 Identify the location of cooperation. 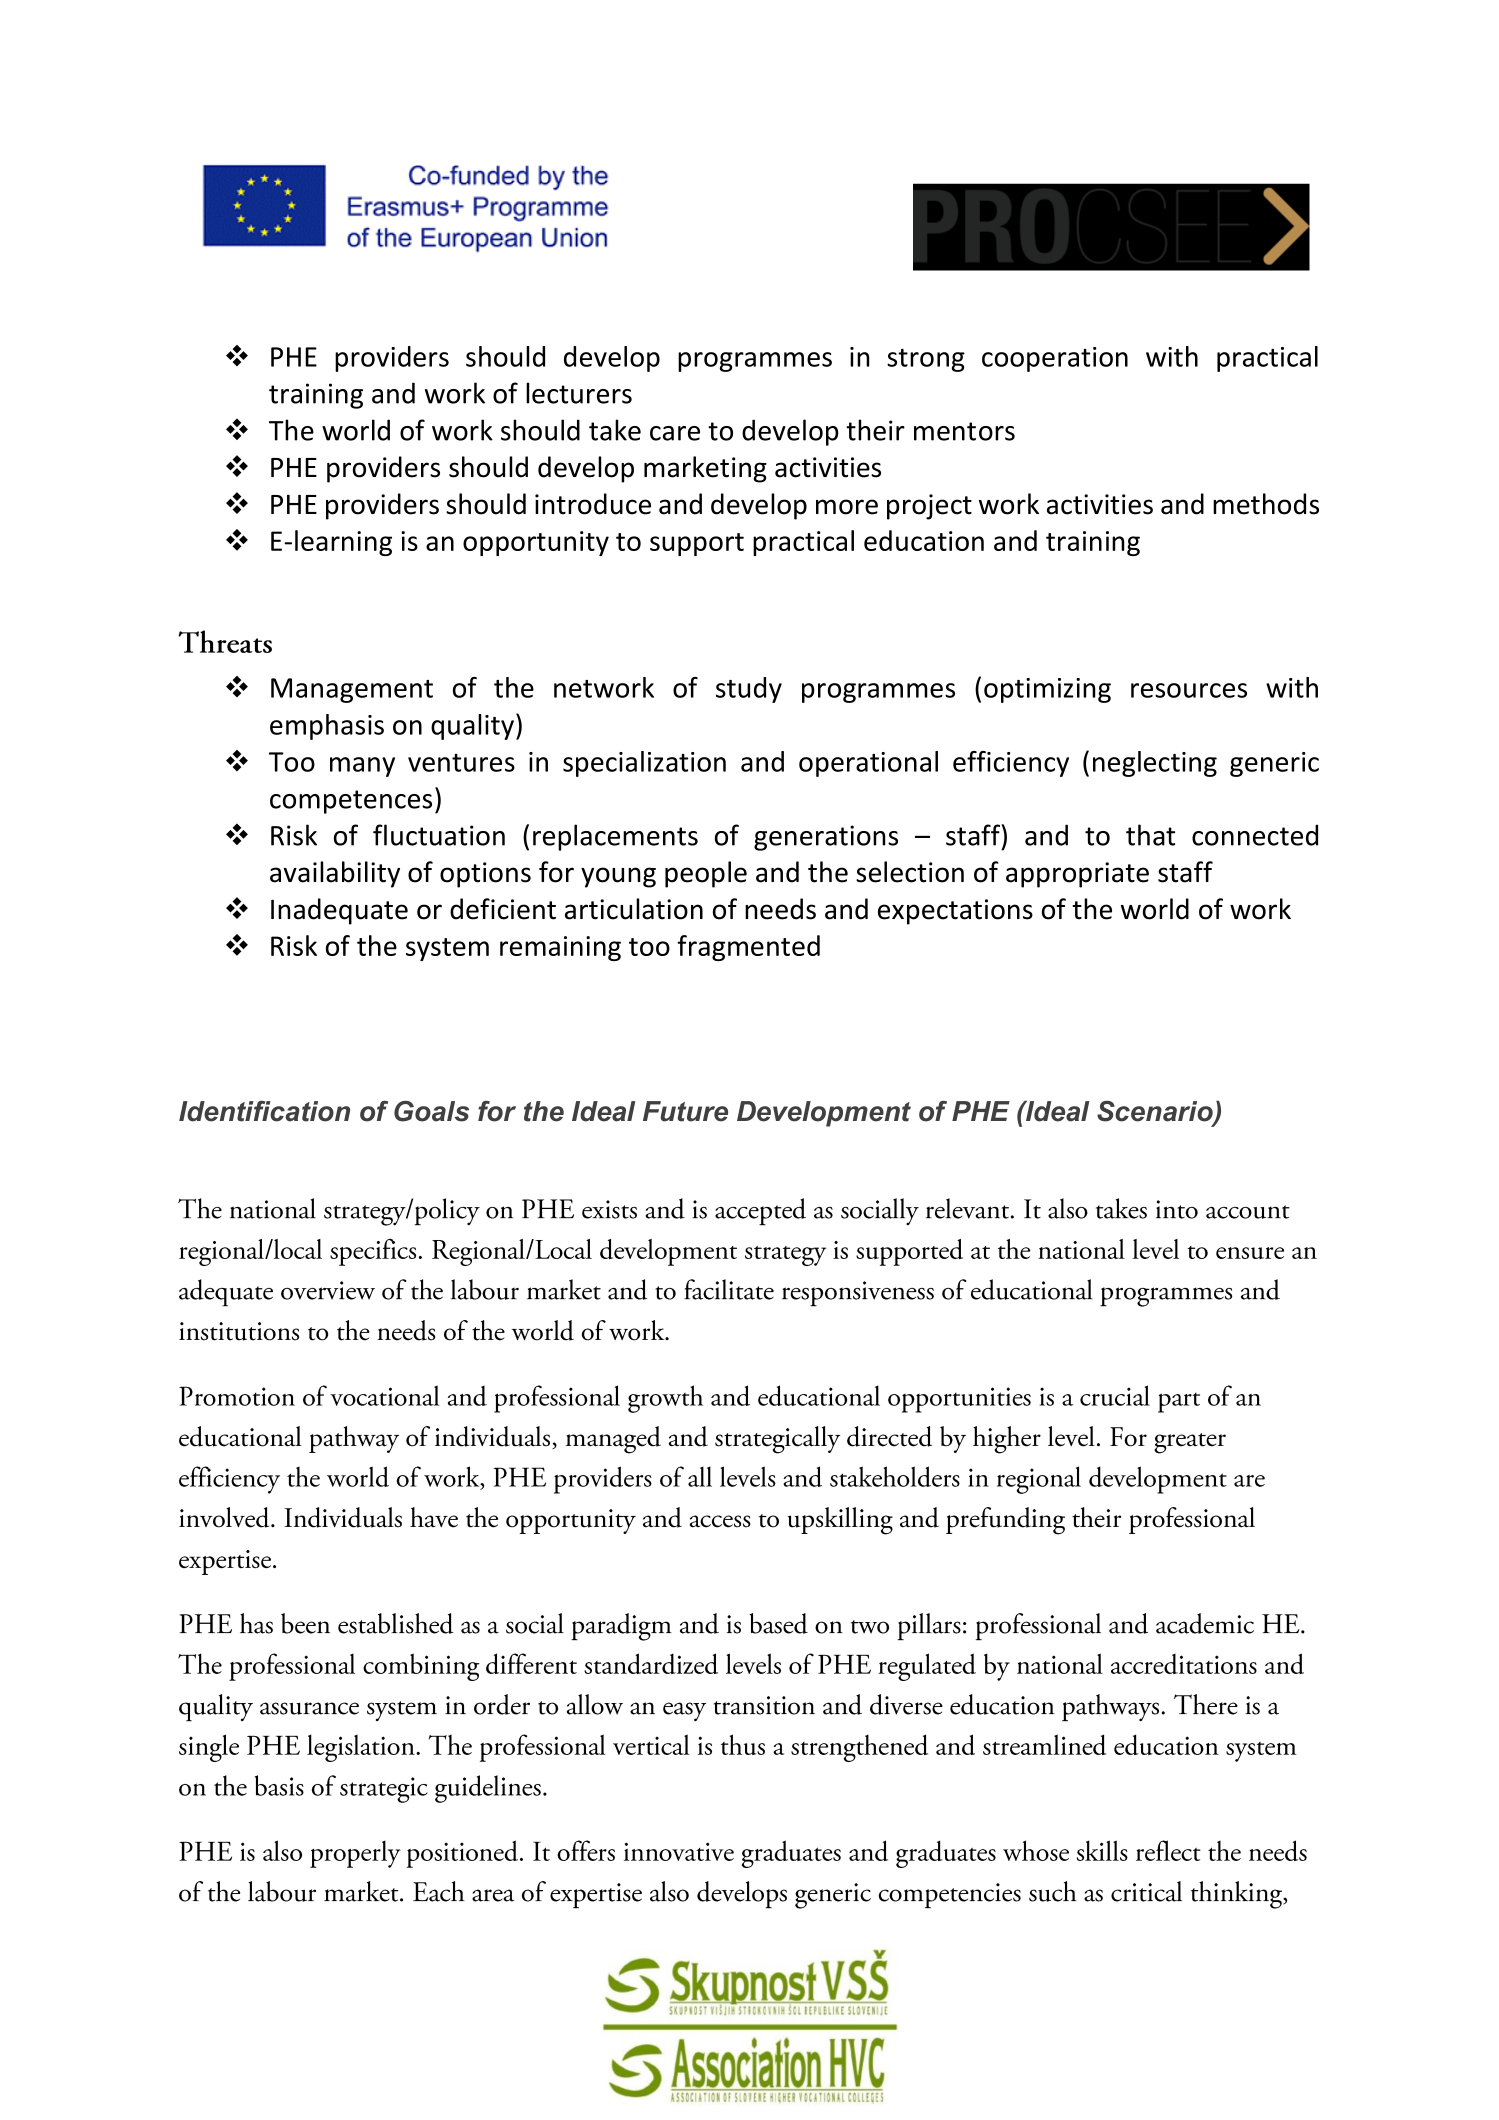
(1055, 359).
